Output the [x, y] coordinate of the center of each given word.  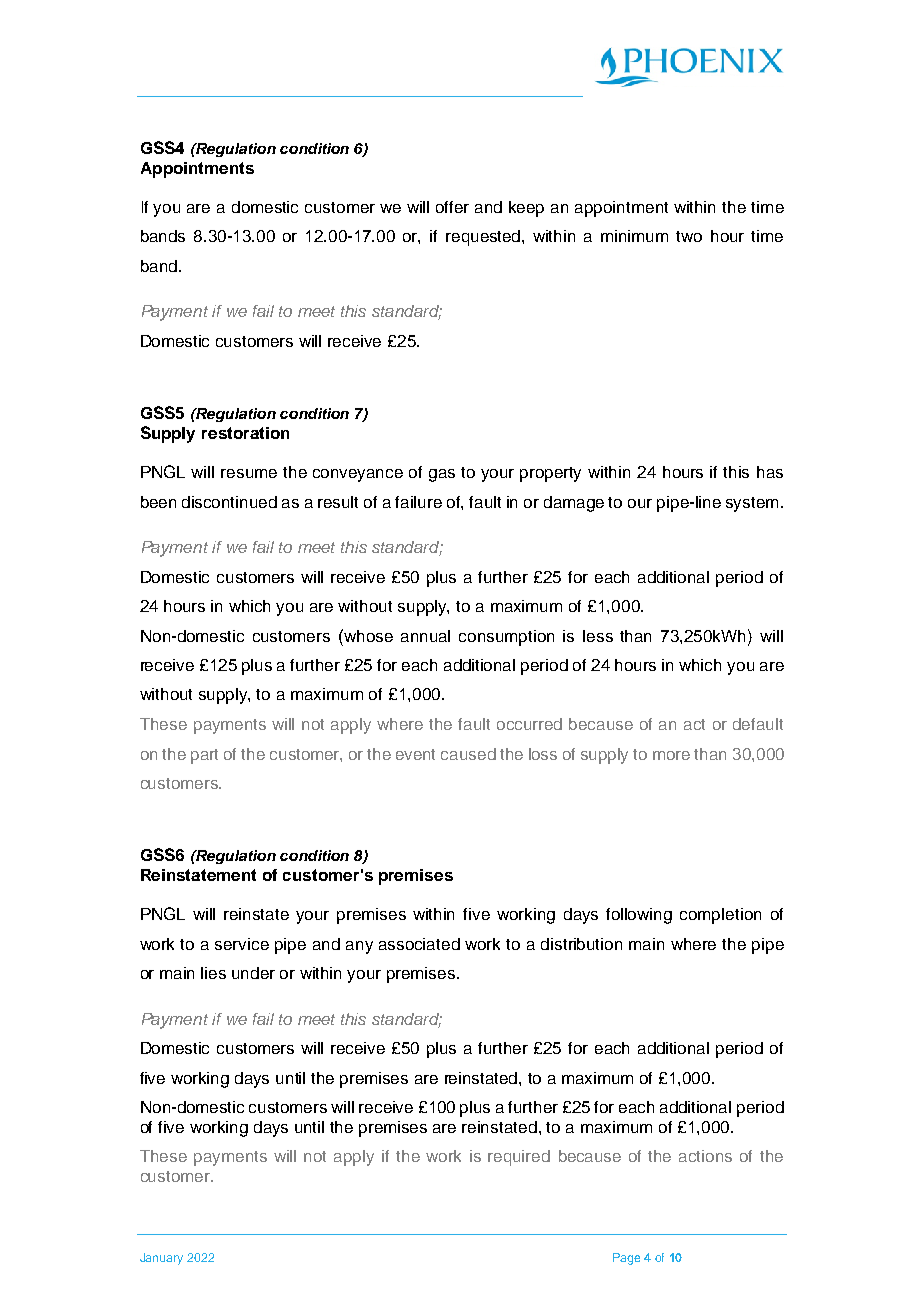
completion [720, 916]
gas [442, 475]
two [689, 236]
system [752, 504]
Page [626, 1259]
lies [213, 973]
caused [468, 754]
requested [484, 238]
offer [452, 207]
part [204, 756]
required [519, 1158]
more [671, 755]
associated [419, 944]
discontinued [229, 502]
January [161, 1259]
